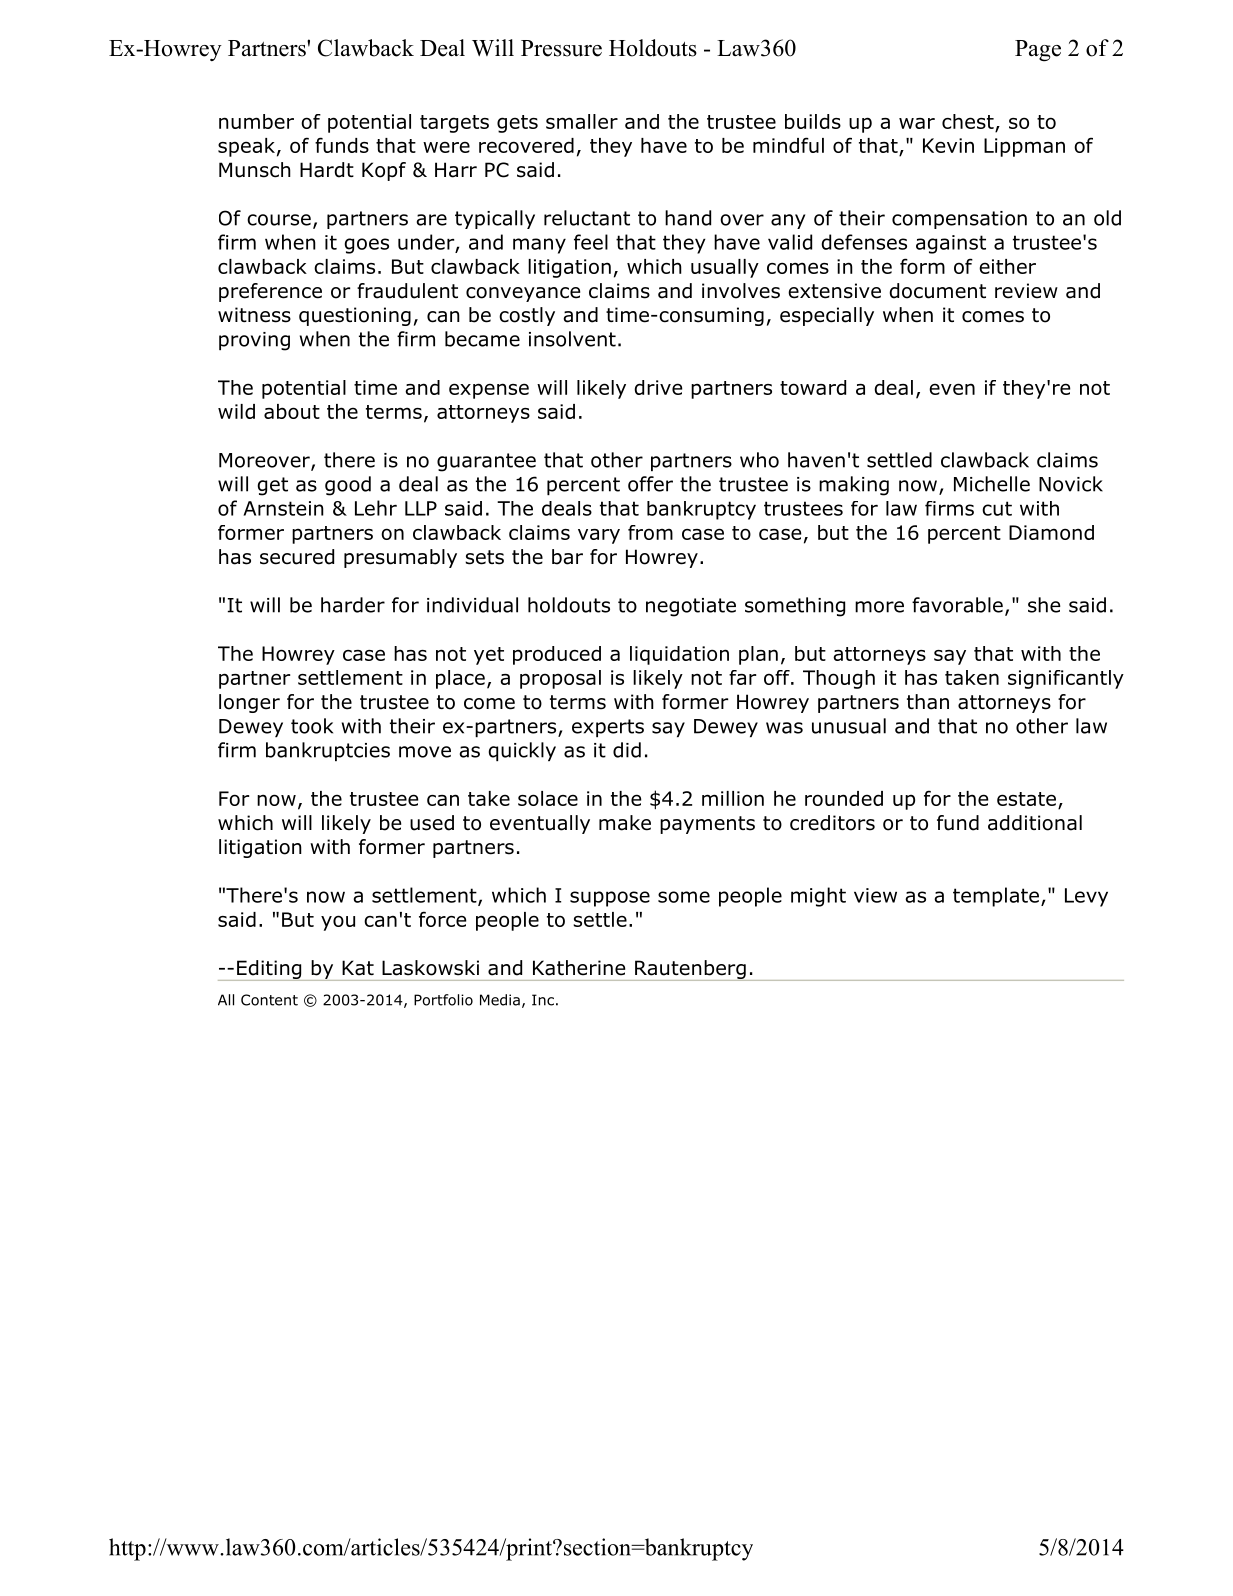 The image size is (1233, 1596). I want to click on did, so click(627, 750).
